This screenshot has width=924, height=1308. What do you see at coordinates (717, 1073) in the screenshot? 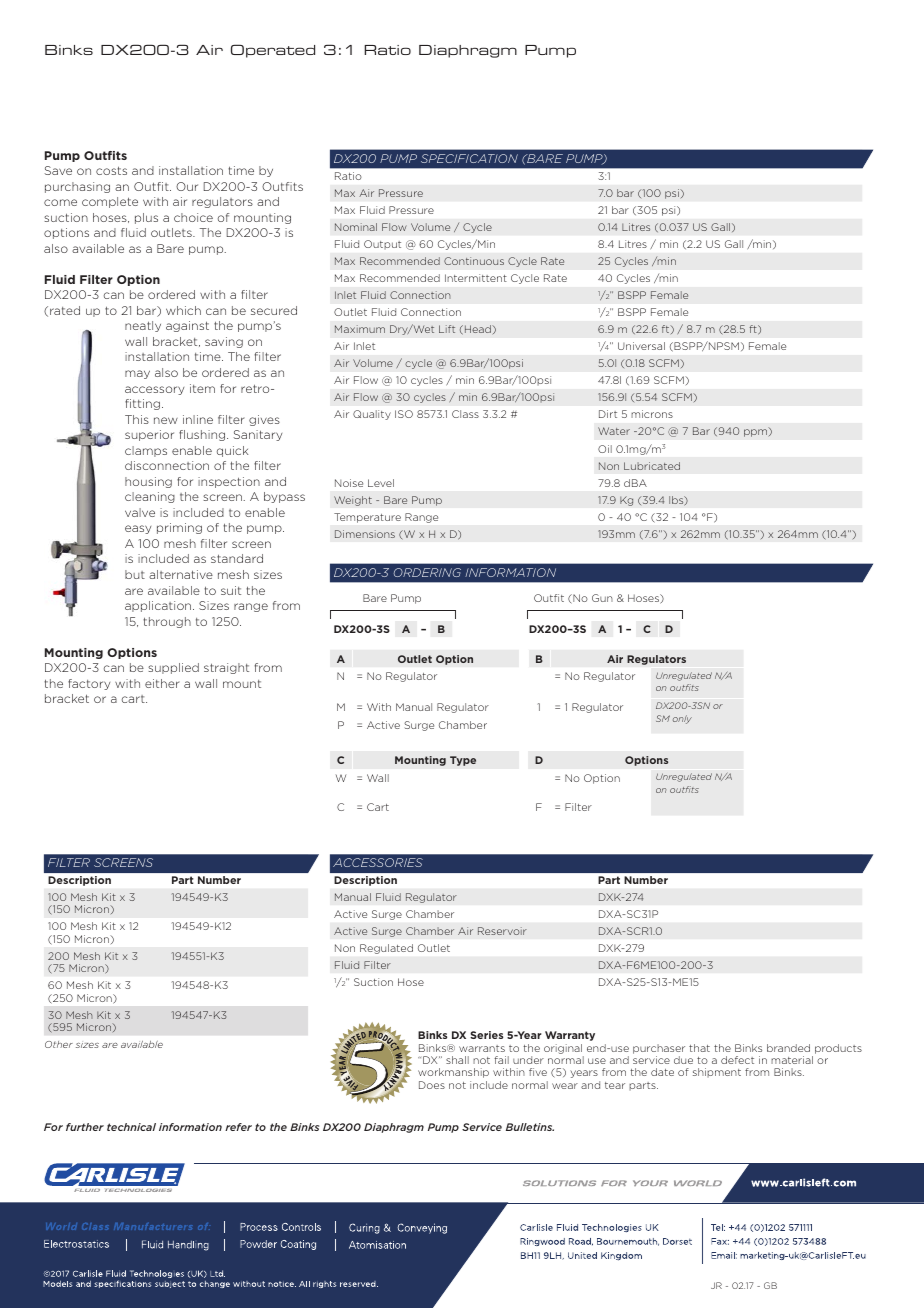
I see `shipment` at bounding box center [717, 1073].
